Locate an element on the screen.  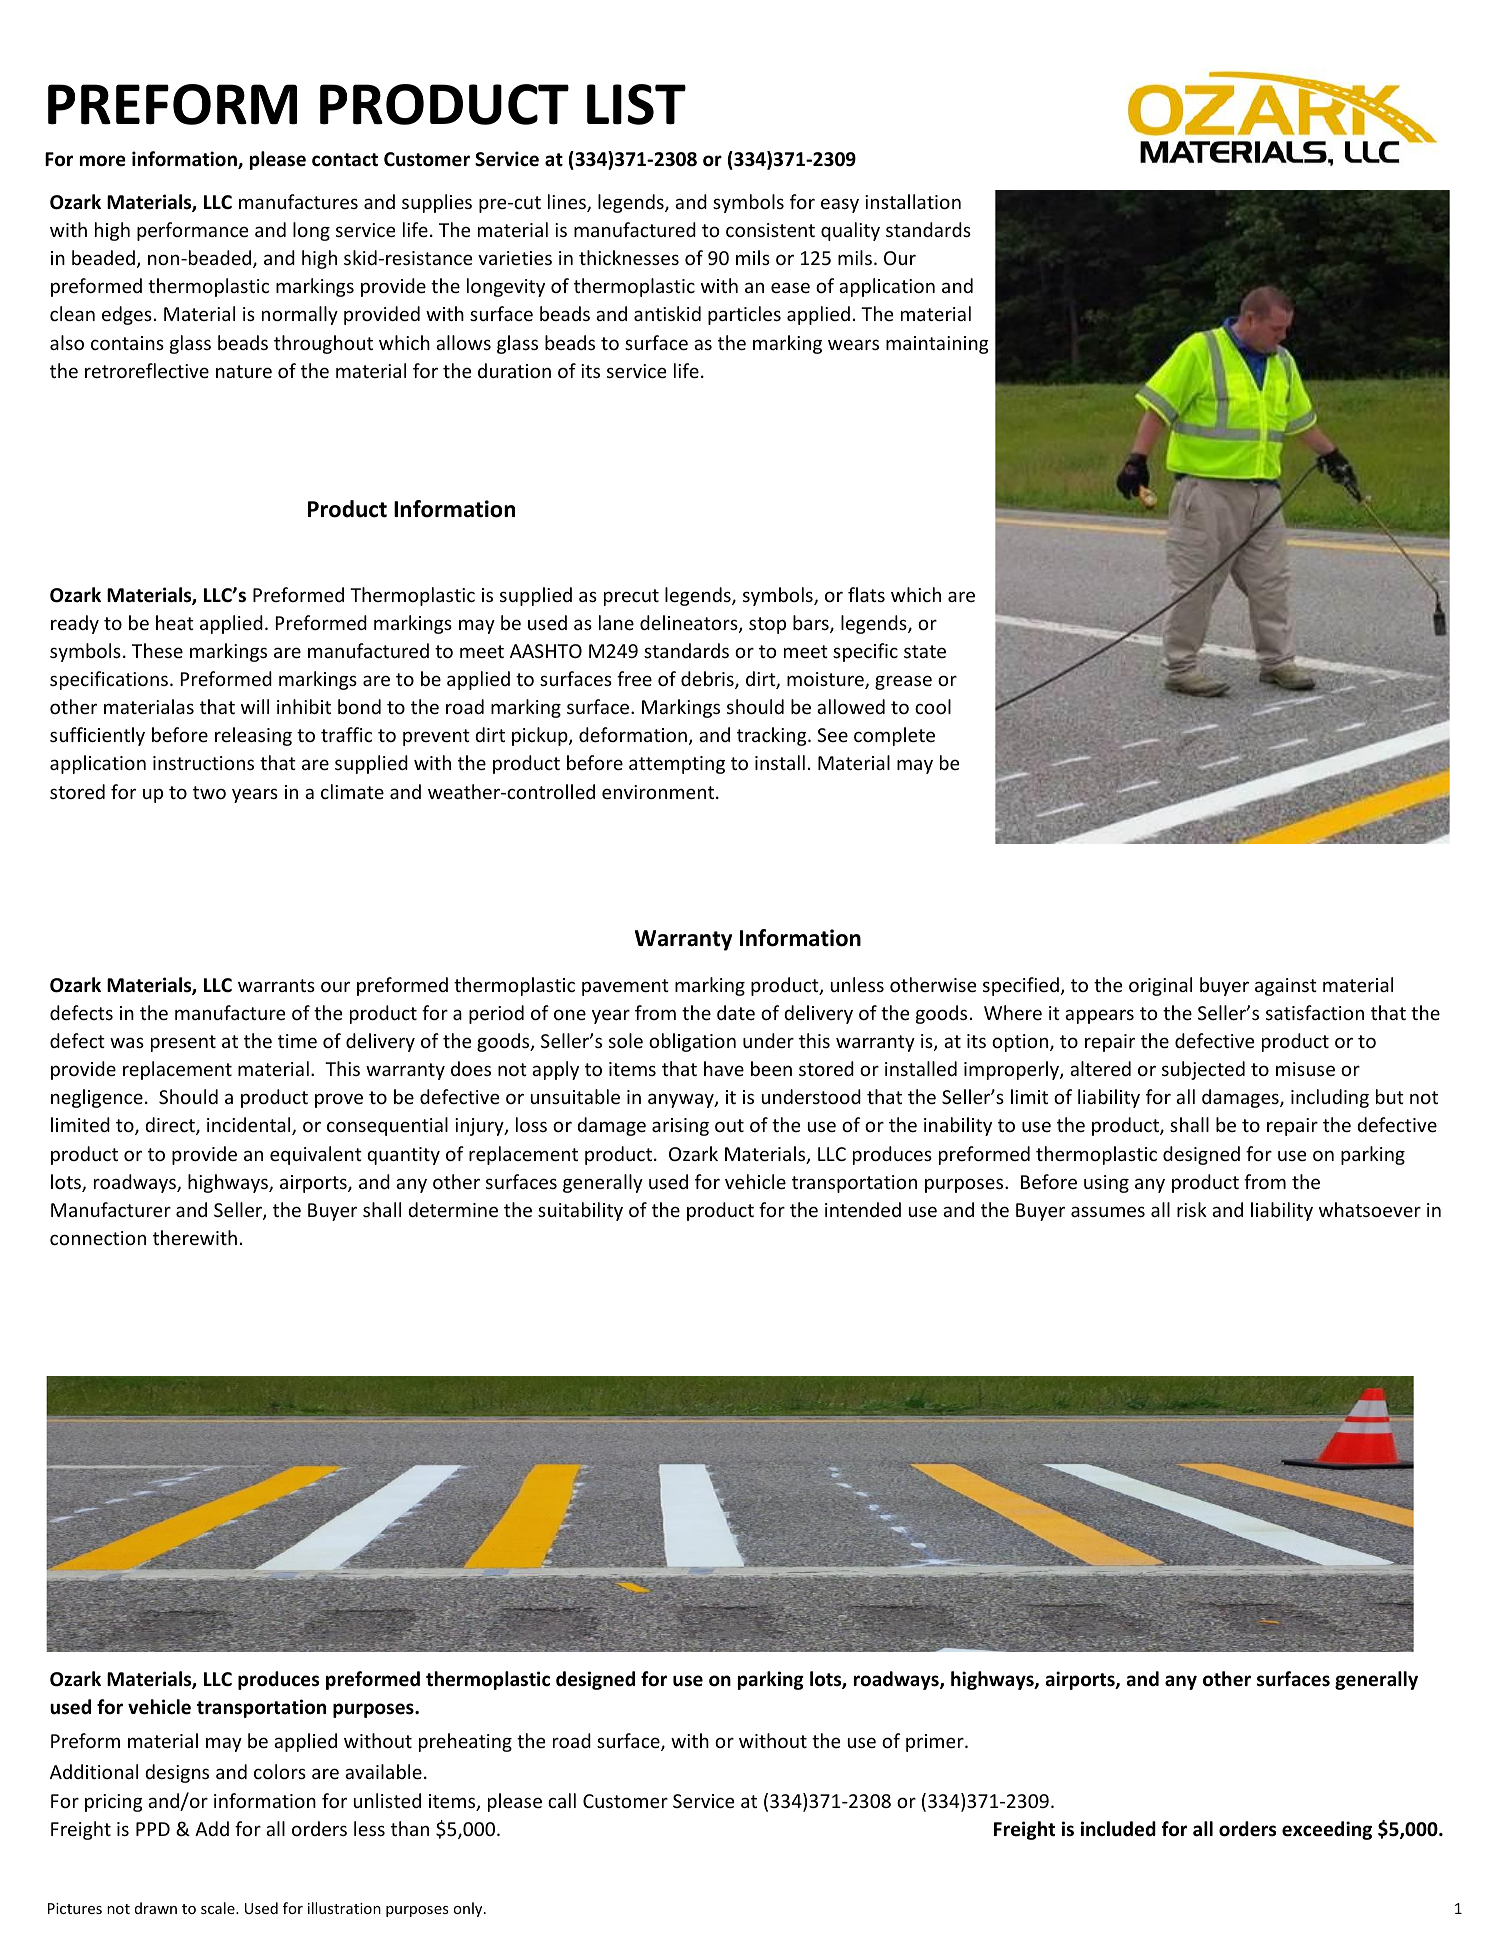
date is located at coordinates (736, 1012).
